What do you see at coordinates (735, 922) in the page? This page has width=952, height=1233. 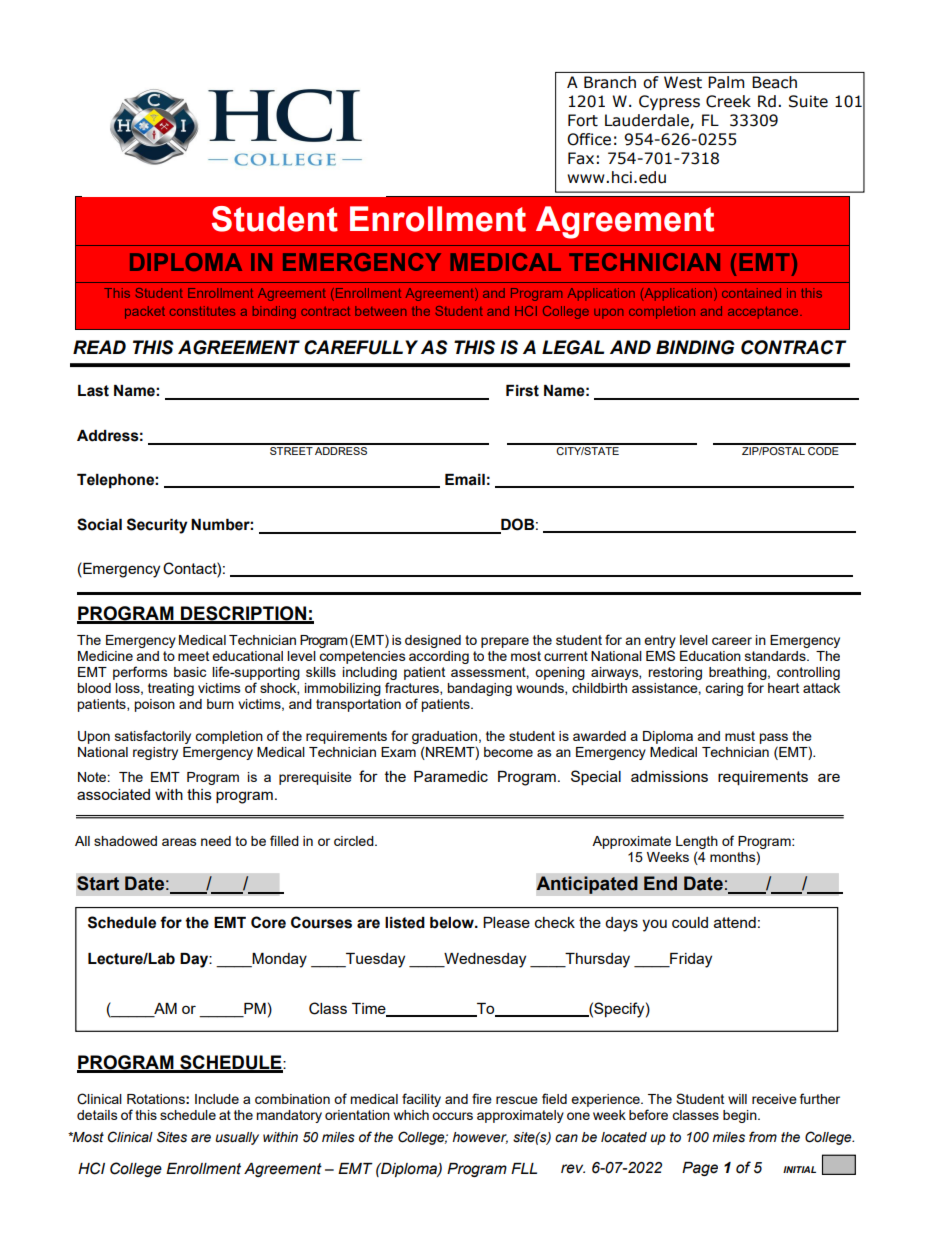 I see `attend` at bounding box center [735, 922].
